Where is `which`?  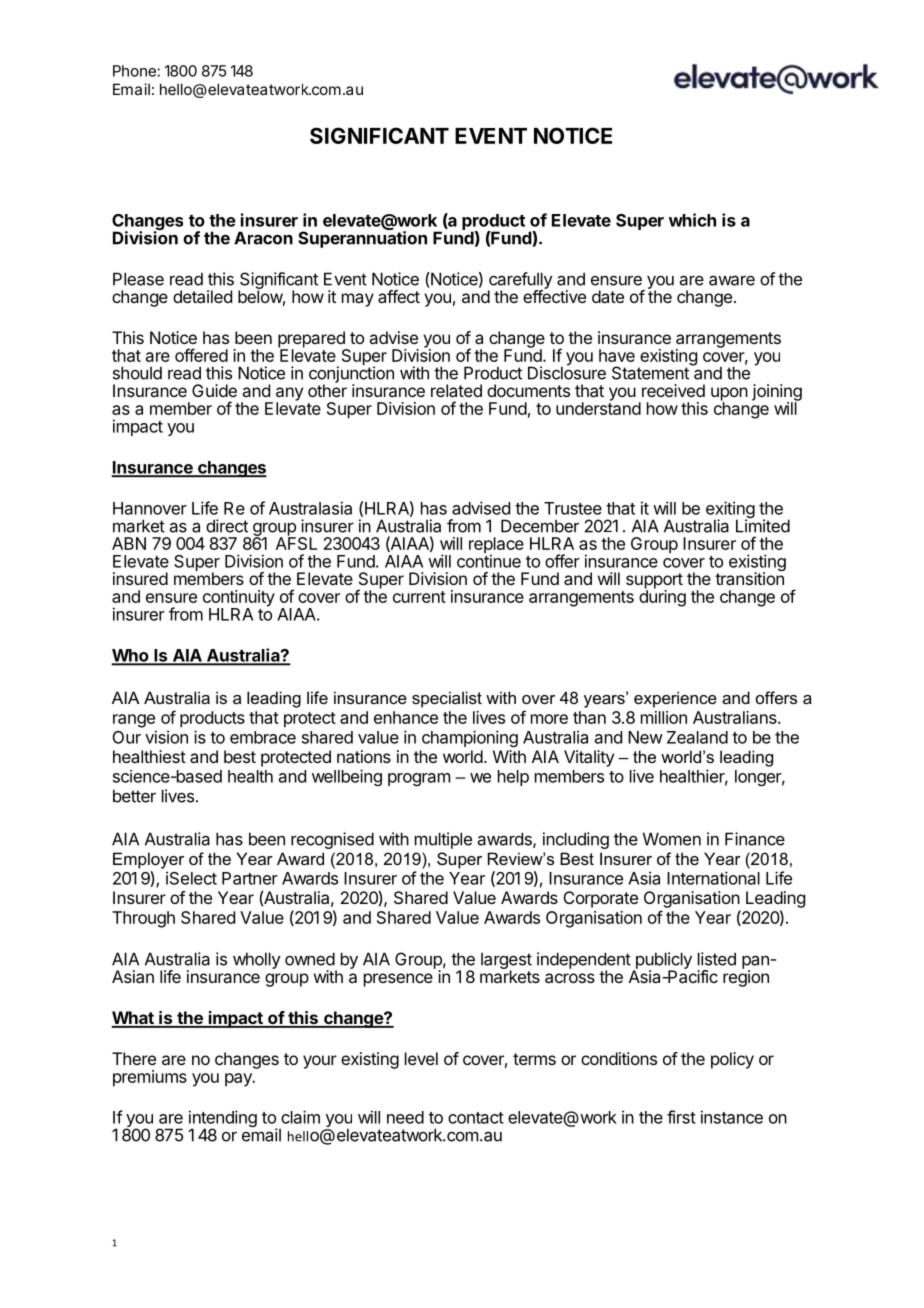 which is located at coordinates (692, 220).
